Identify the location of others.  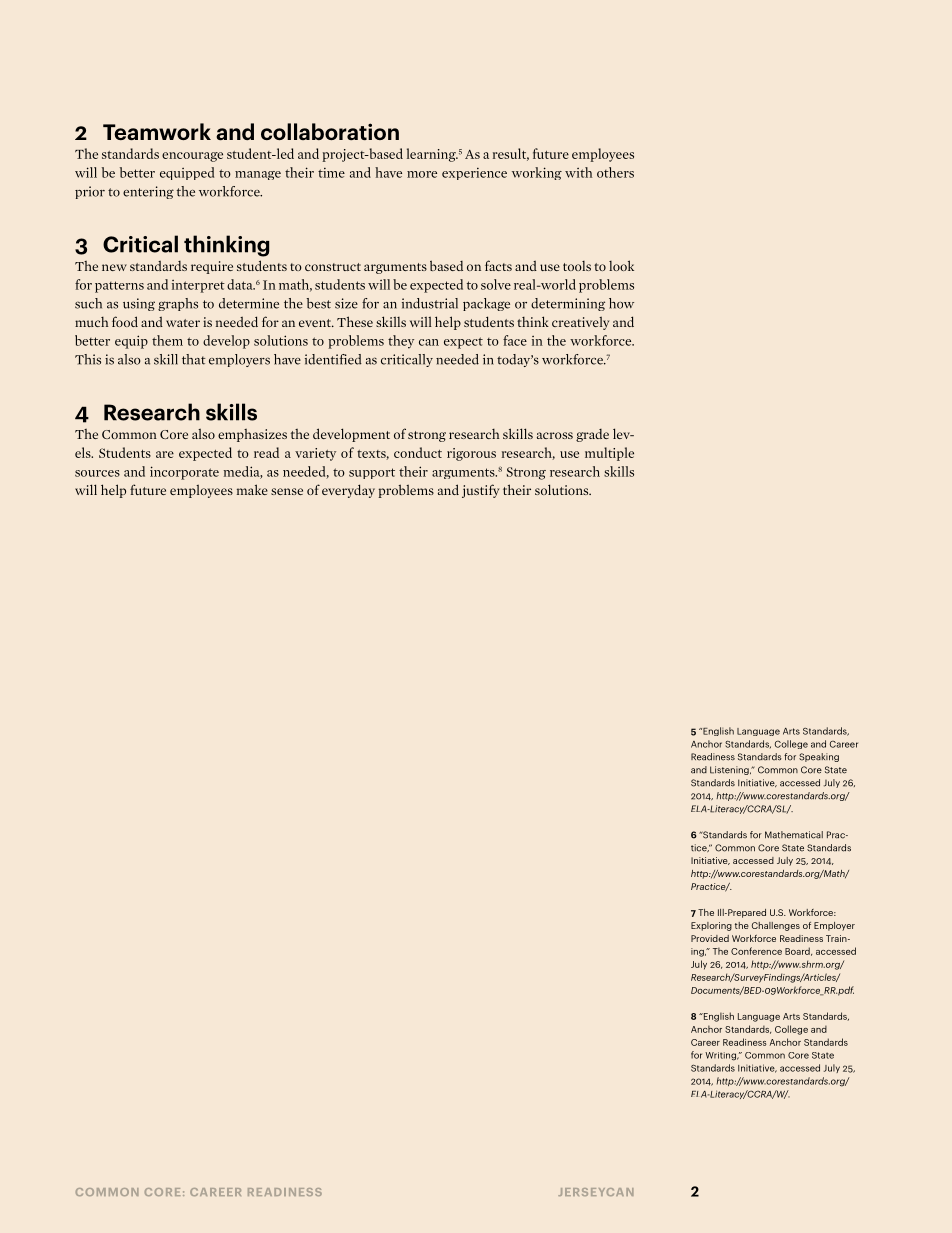
(615, 172).
